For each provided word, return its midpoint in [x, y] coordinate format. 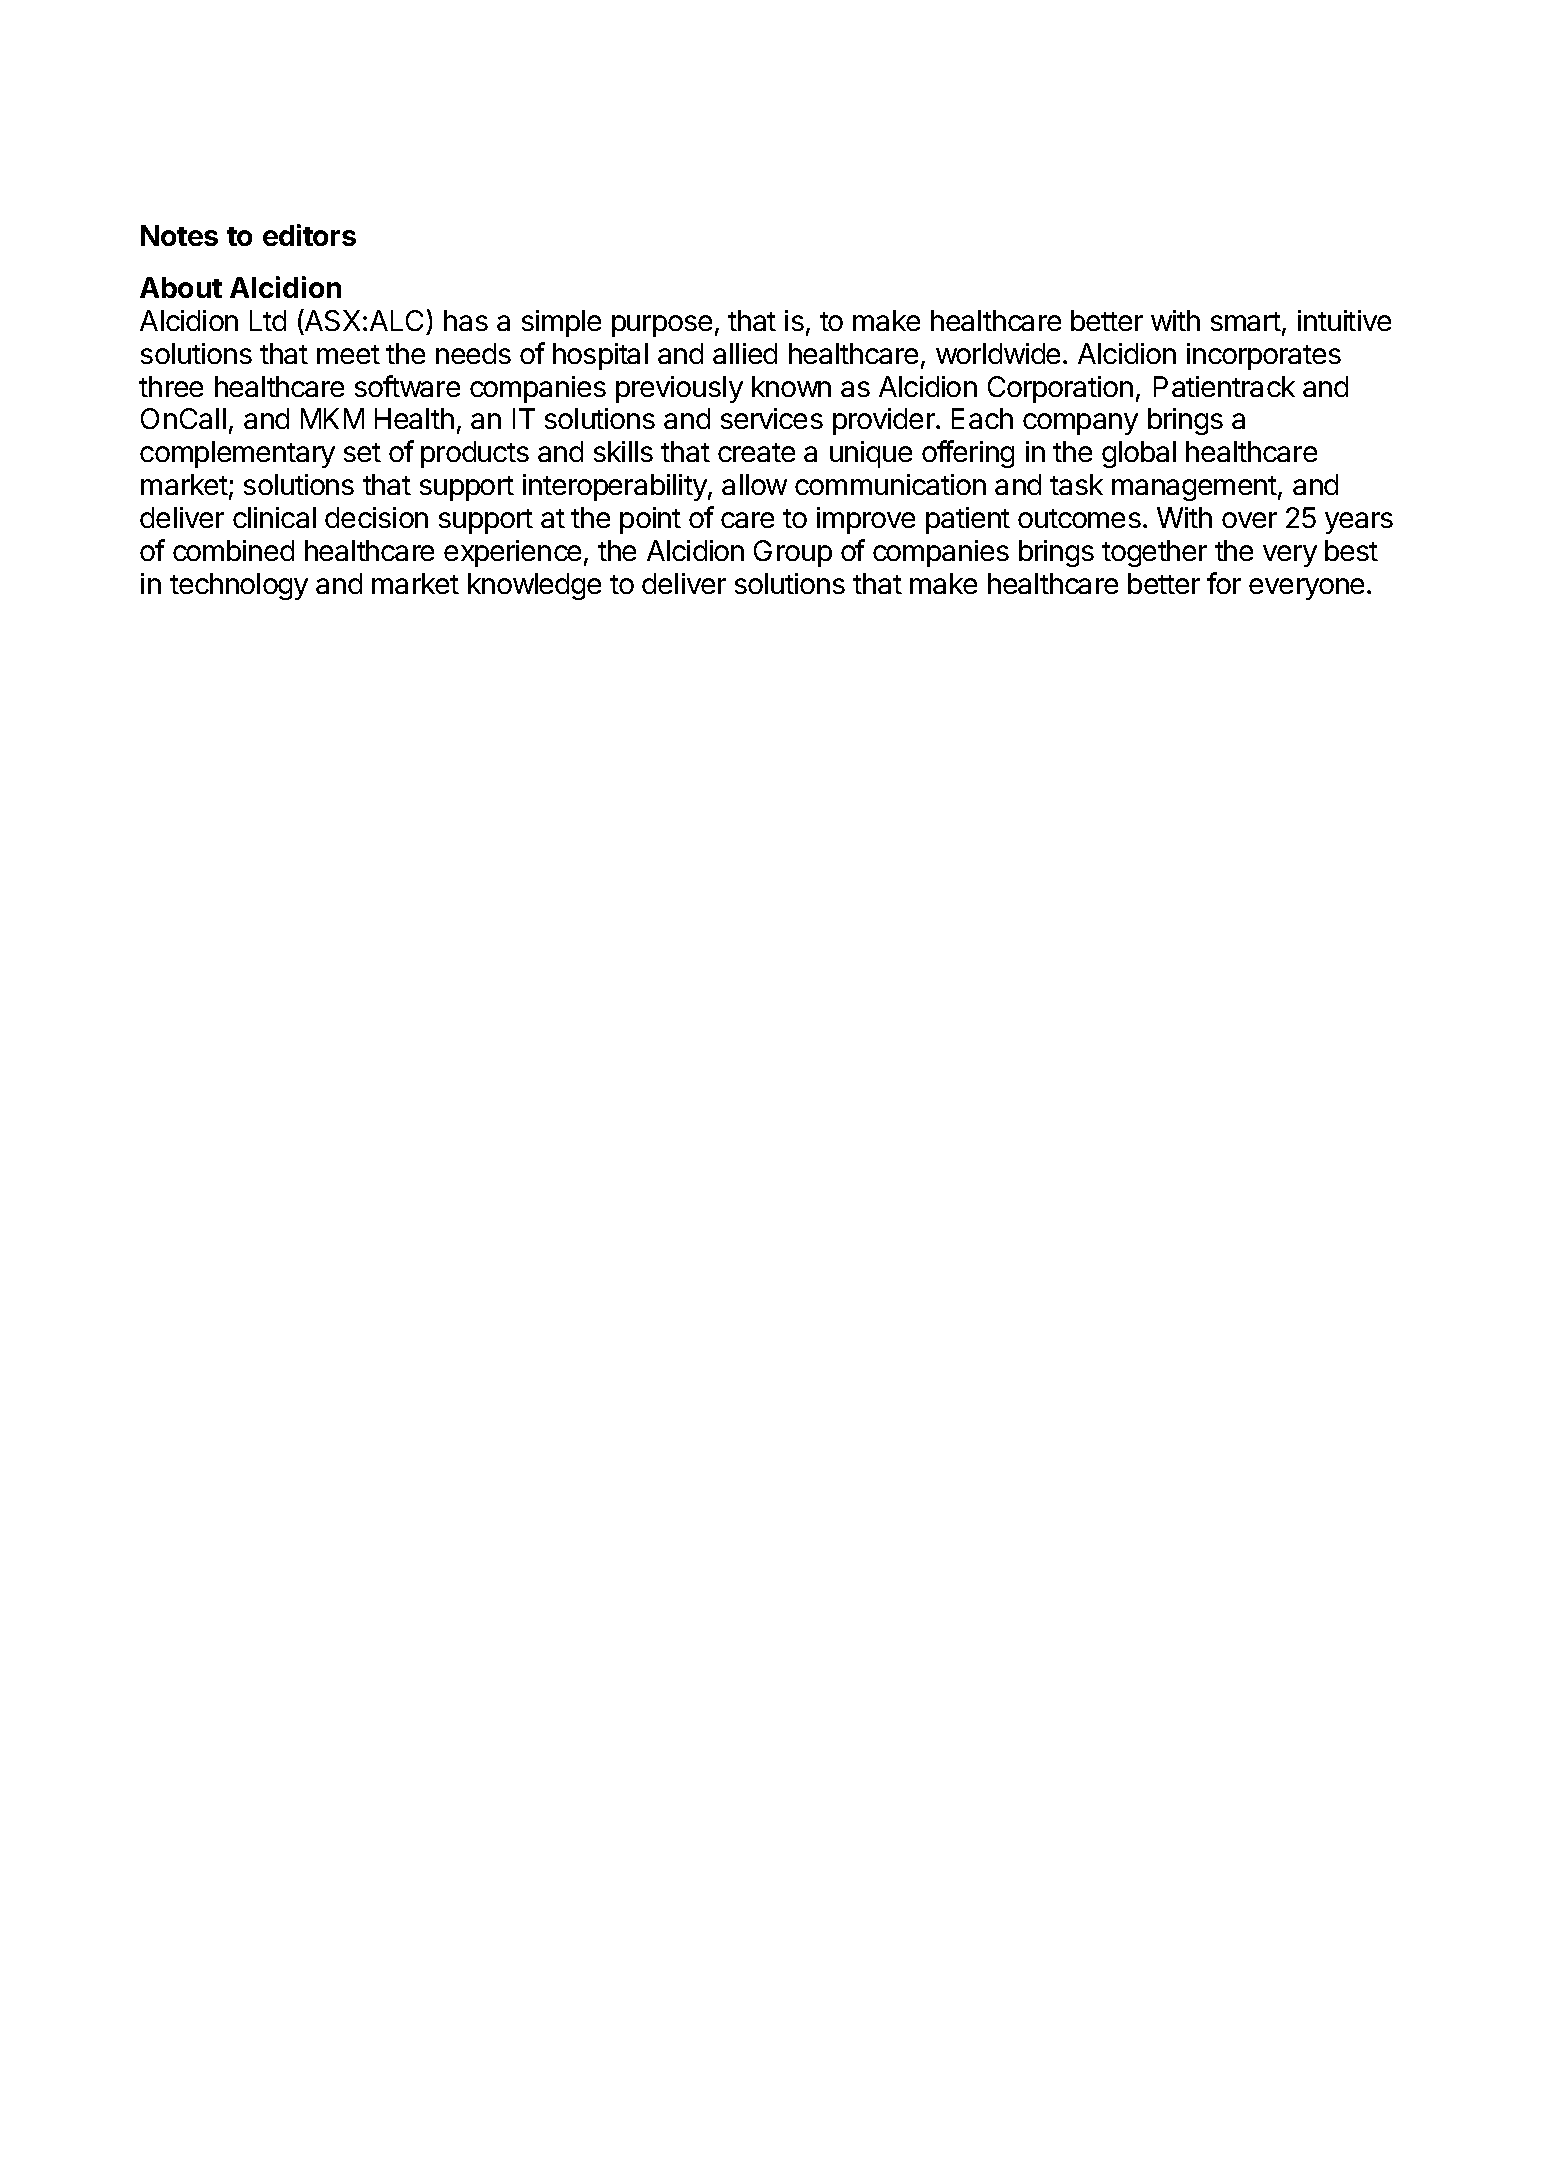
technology [239, 586]
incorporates [1264, 356]
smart [1246, 321]
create [756, 452]
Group [793, 553]
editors [309, 235]
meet [348, 354]
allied [745, 353]
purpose [662, 326]
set [362, 452]
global [1139, 454]
